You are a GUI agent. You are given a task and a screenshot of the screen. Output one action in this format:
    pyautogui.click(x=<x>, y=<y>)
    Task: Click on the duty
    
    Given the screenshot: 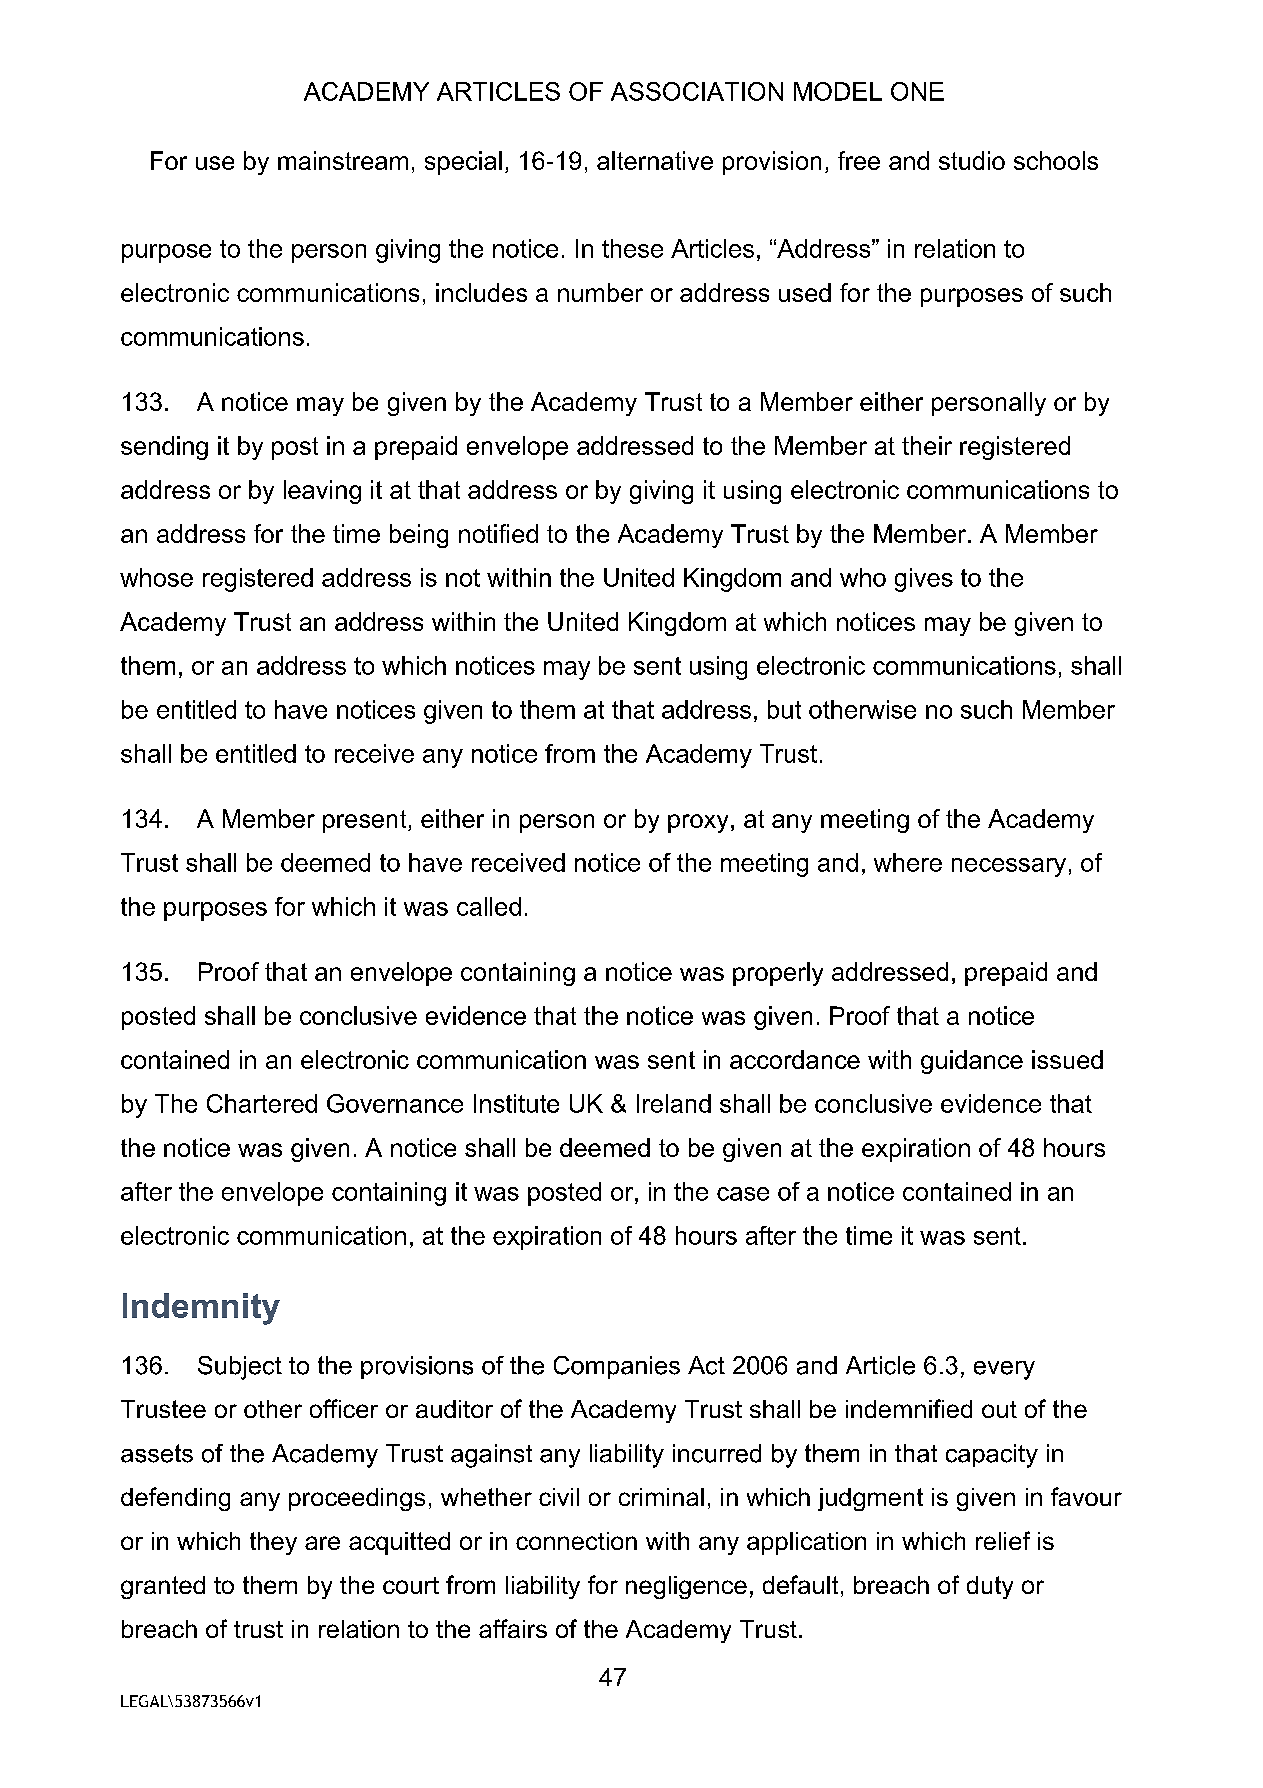 What is the action you would take?
    pyautogui.click(x=990, y=1587)
